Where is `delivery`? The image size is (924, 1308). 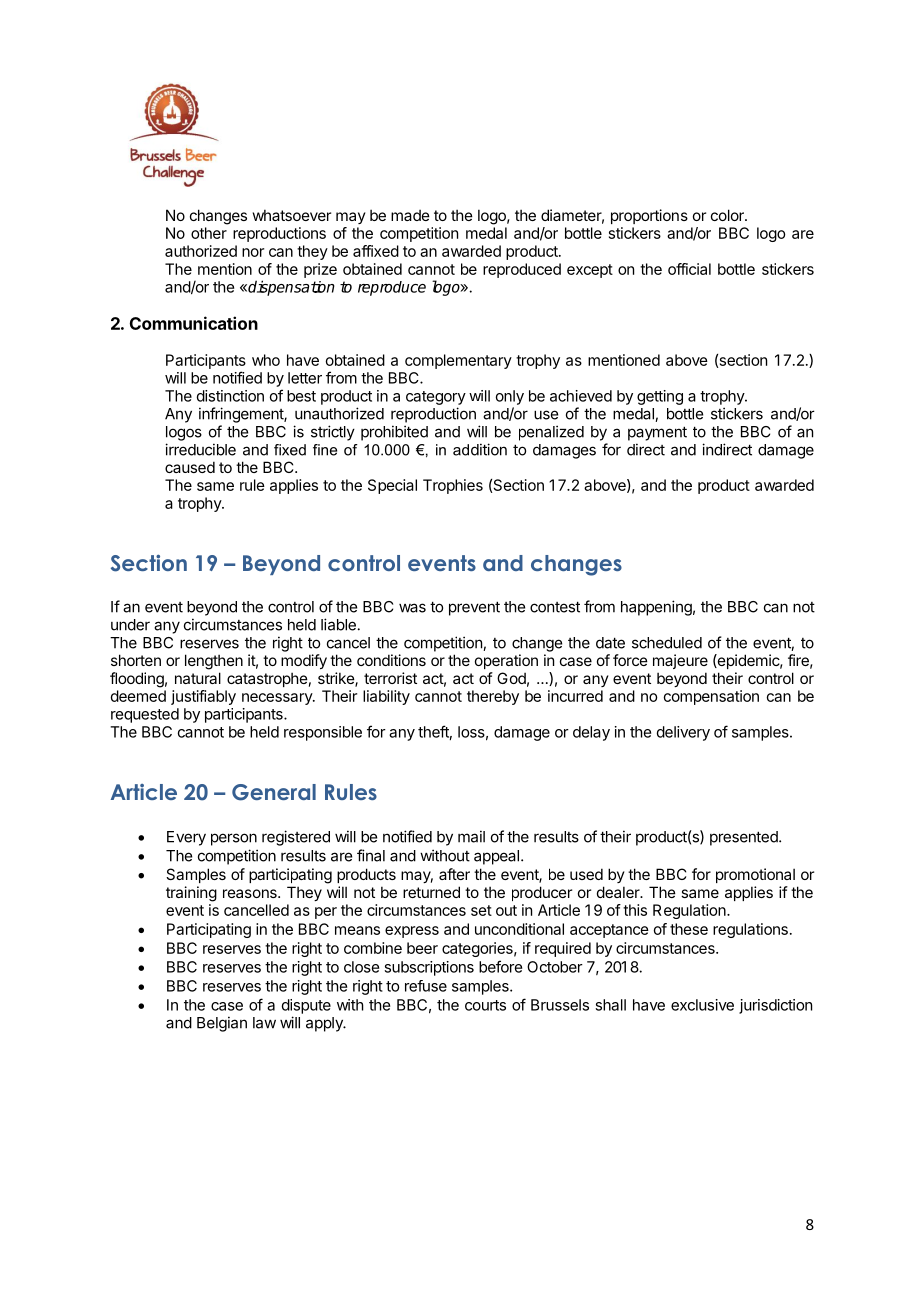
delivery is located at coordinates (683, 733).
